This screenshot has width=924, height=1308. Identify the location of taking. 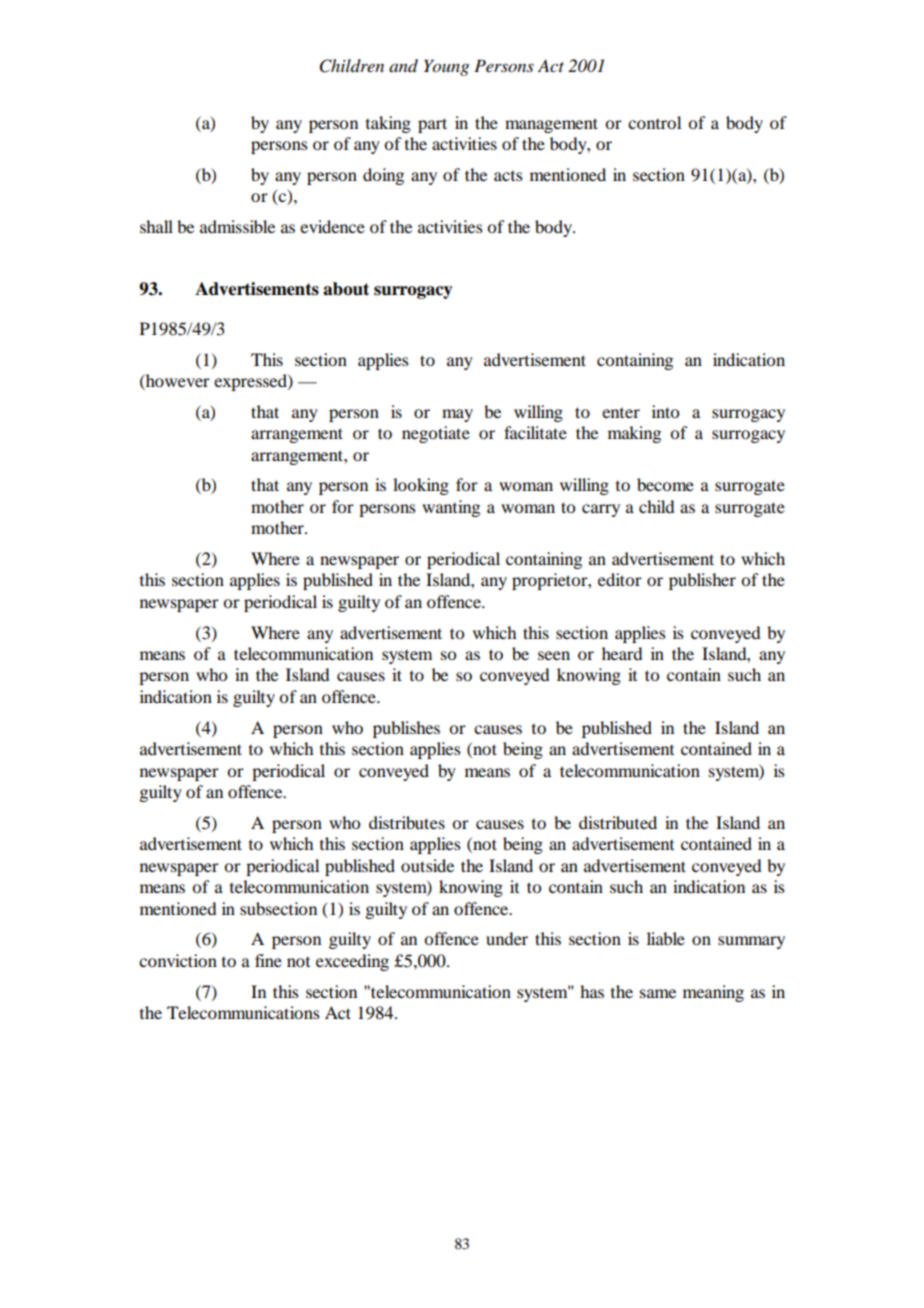
(388, 124).
